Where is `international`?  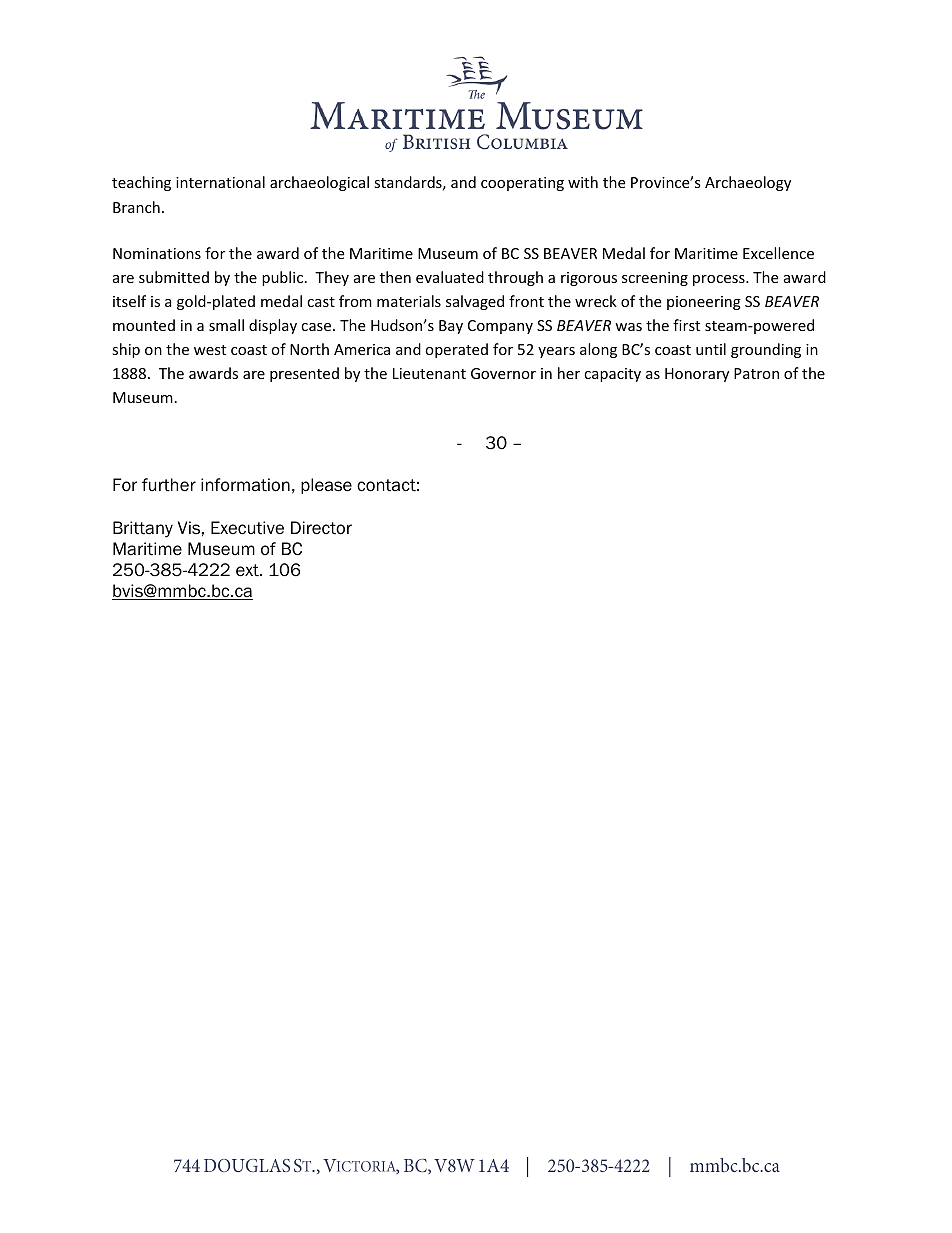 international is located at coordinates (220, 182).
